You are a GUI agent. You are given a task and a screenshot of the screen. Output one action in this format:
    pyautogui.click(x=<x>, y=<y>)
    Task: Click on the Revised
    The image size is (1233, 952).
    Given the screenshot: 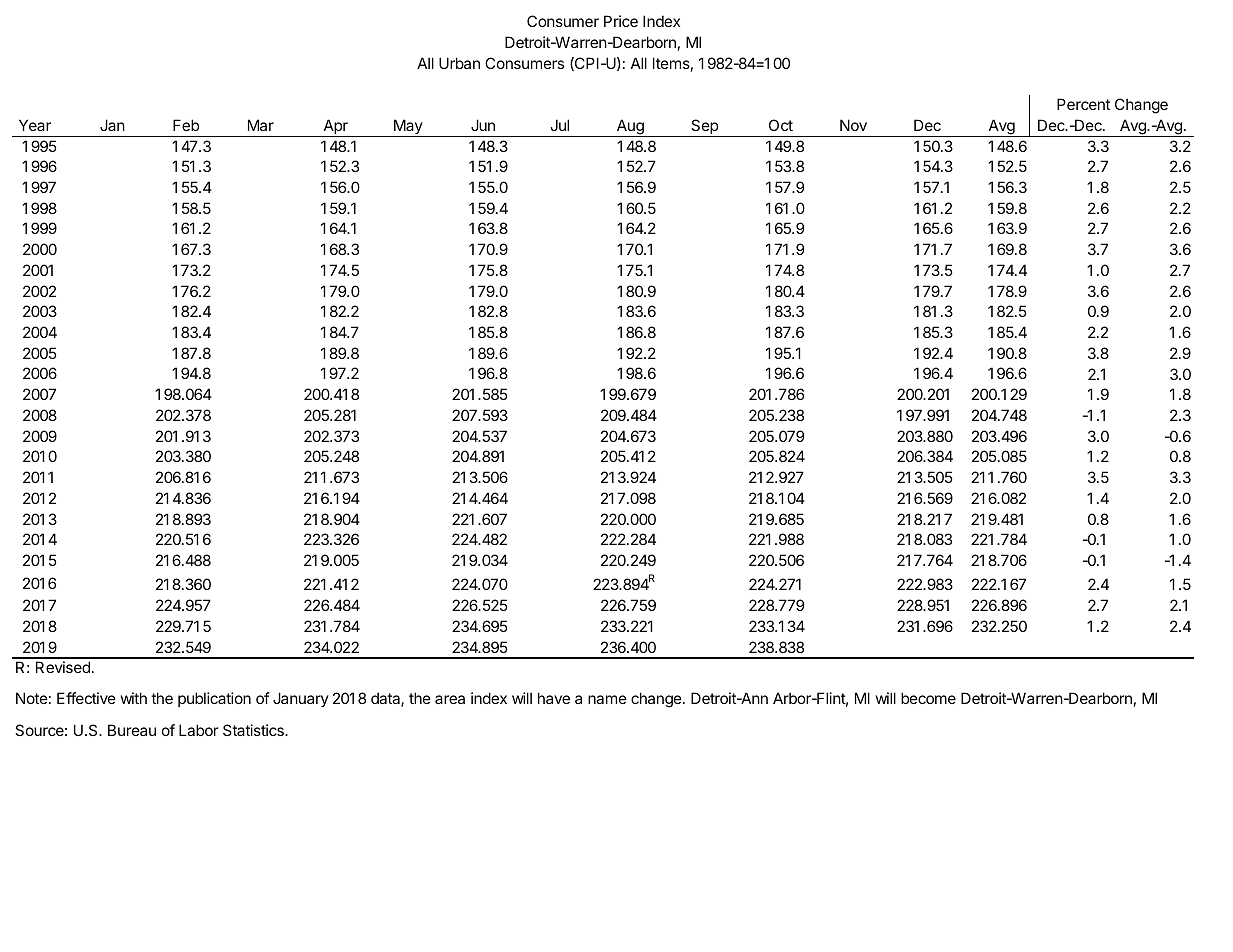 What is the action you would take?
    pyautogui.click(x=63, y=667)
